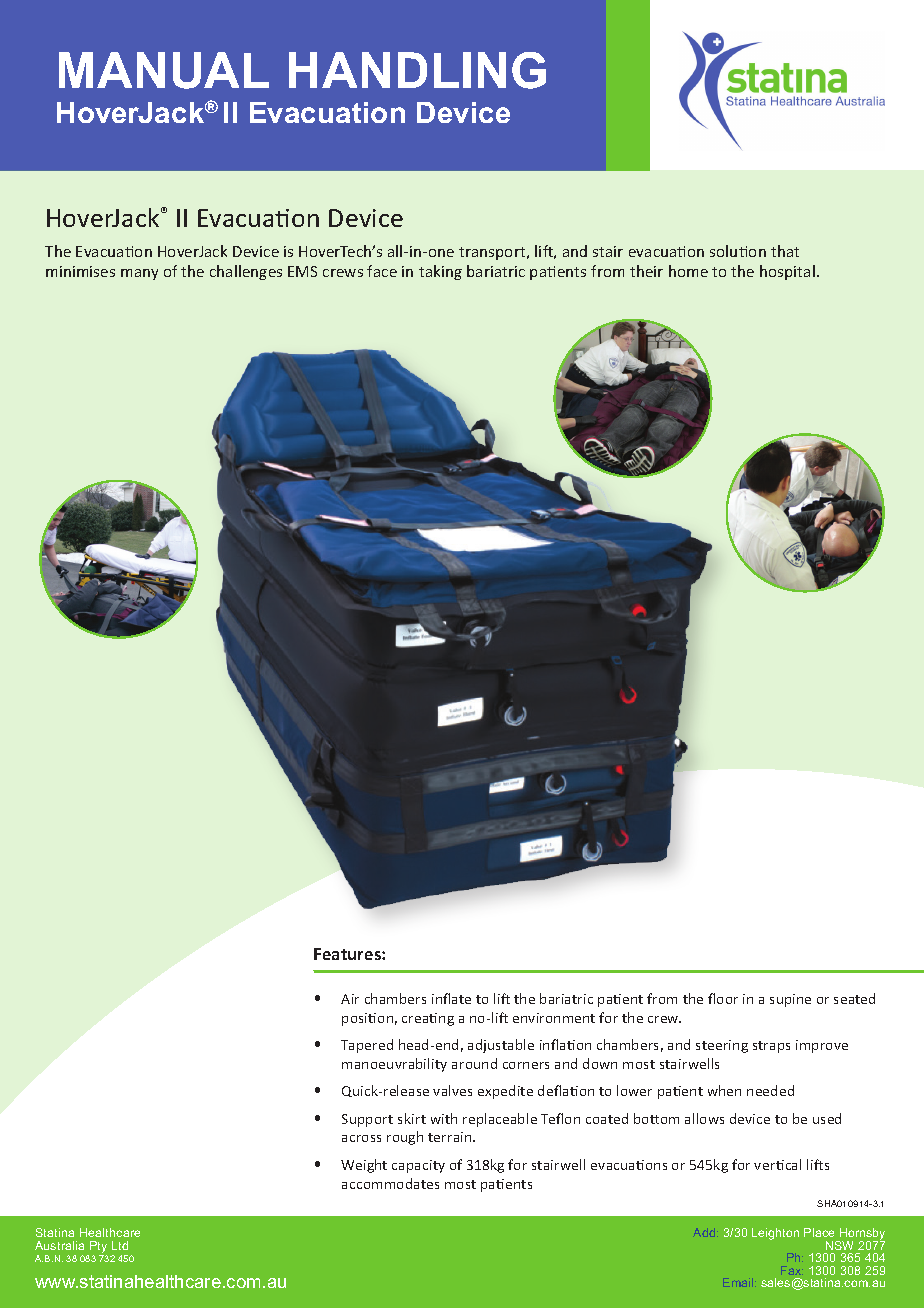  I want to click on creating, so click(428, 1019).
